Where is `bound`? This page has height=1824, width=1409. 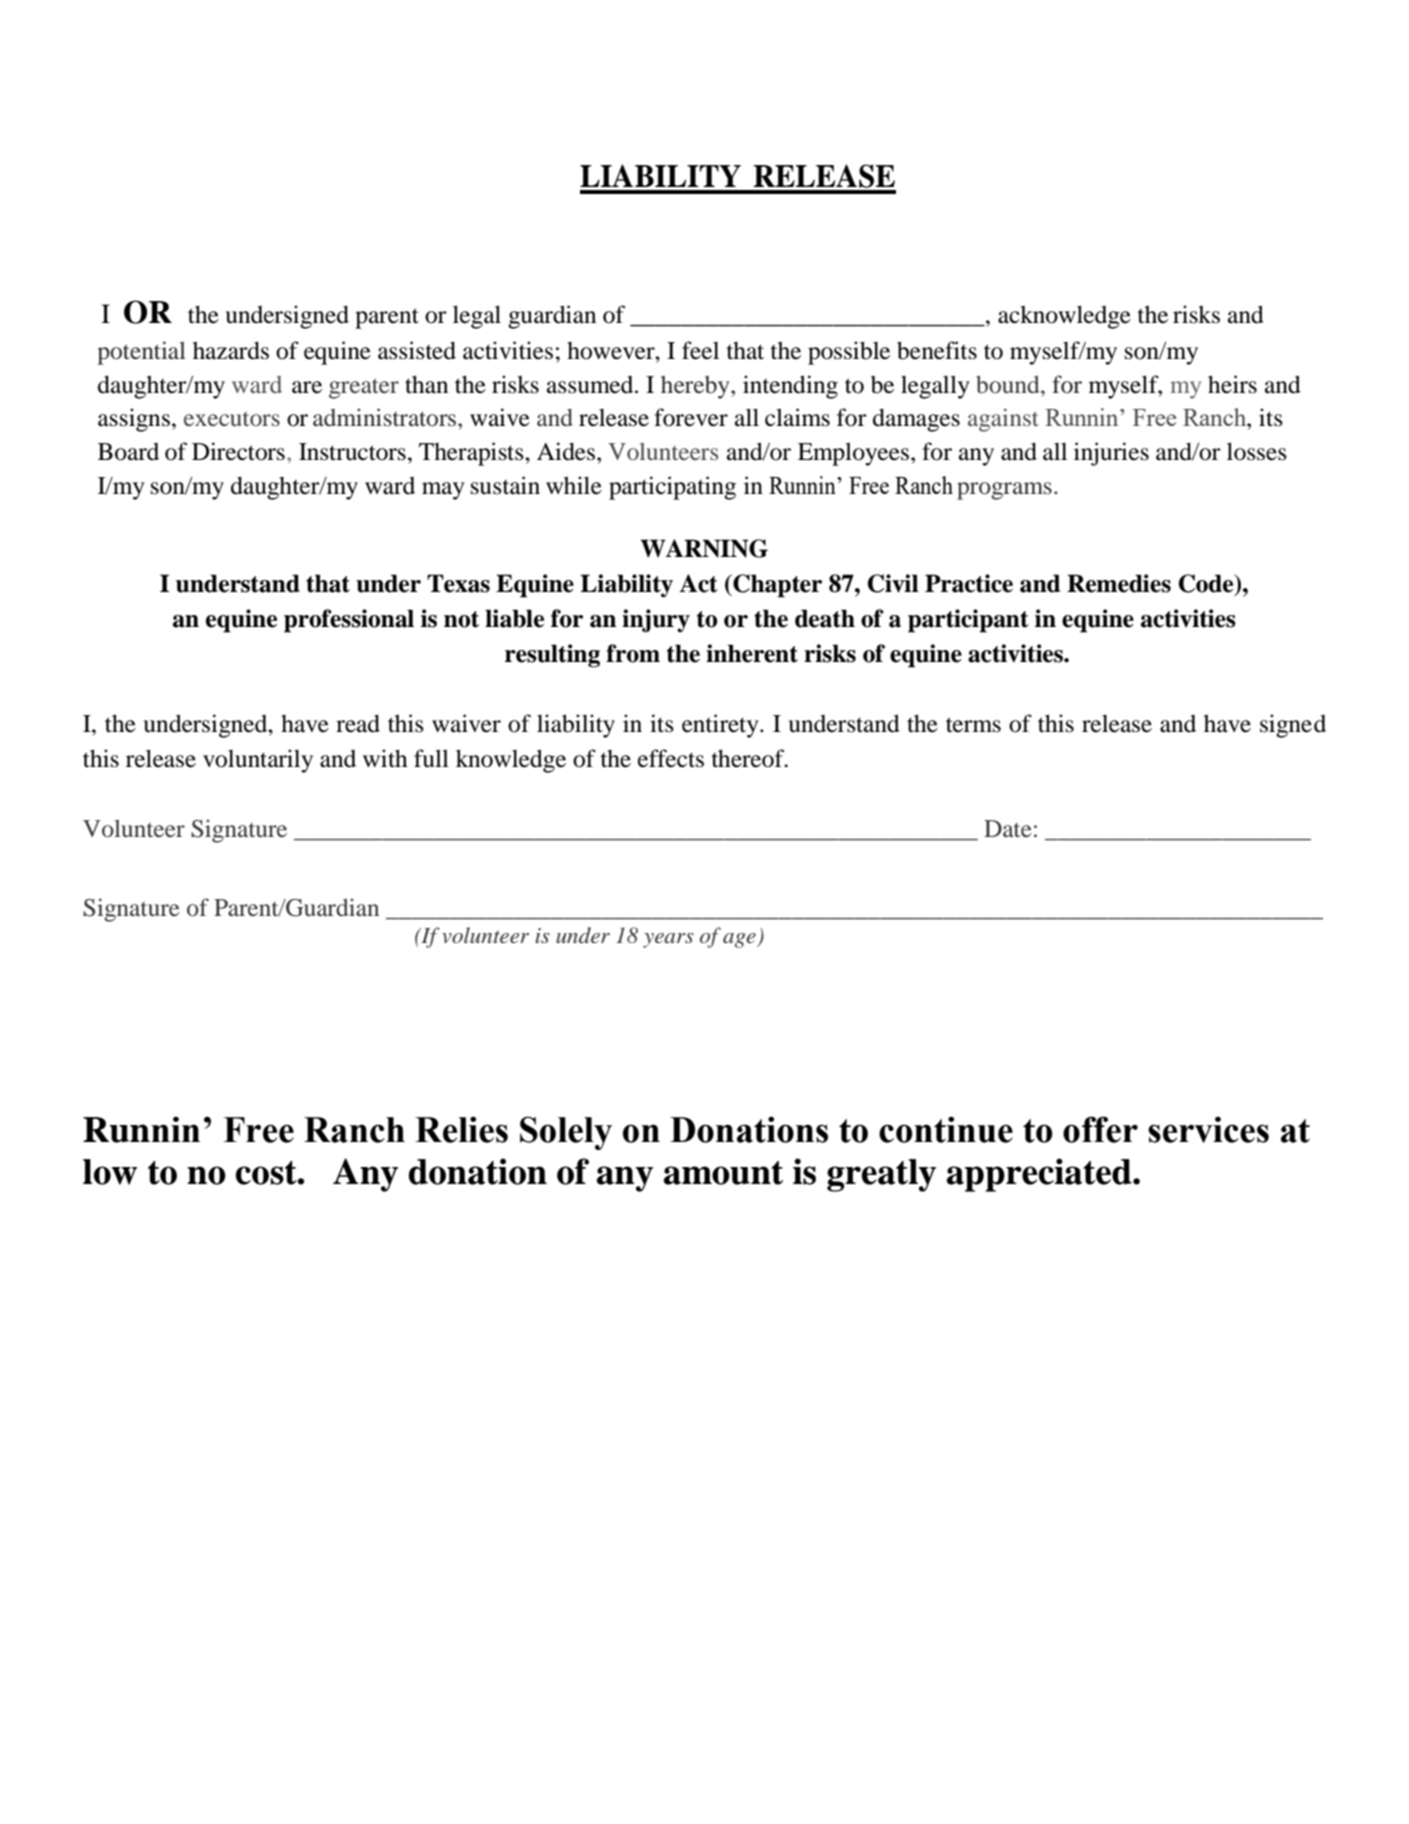 bound is located at coordinates (1009, 385).
